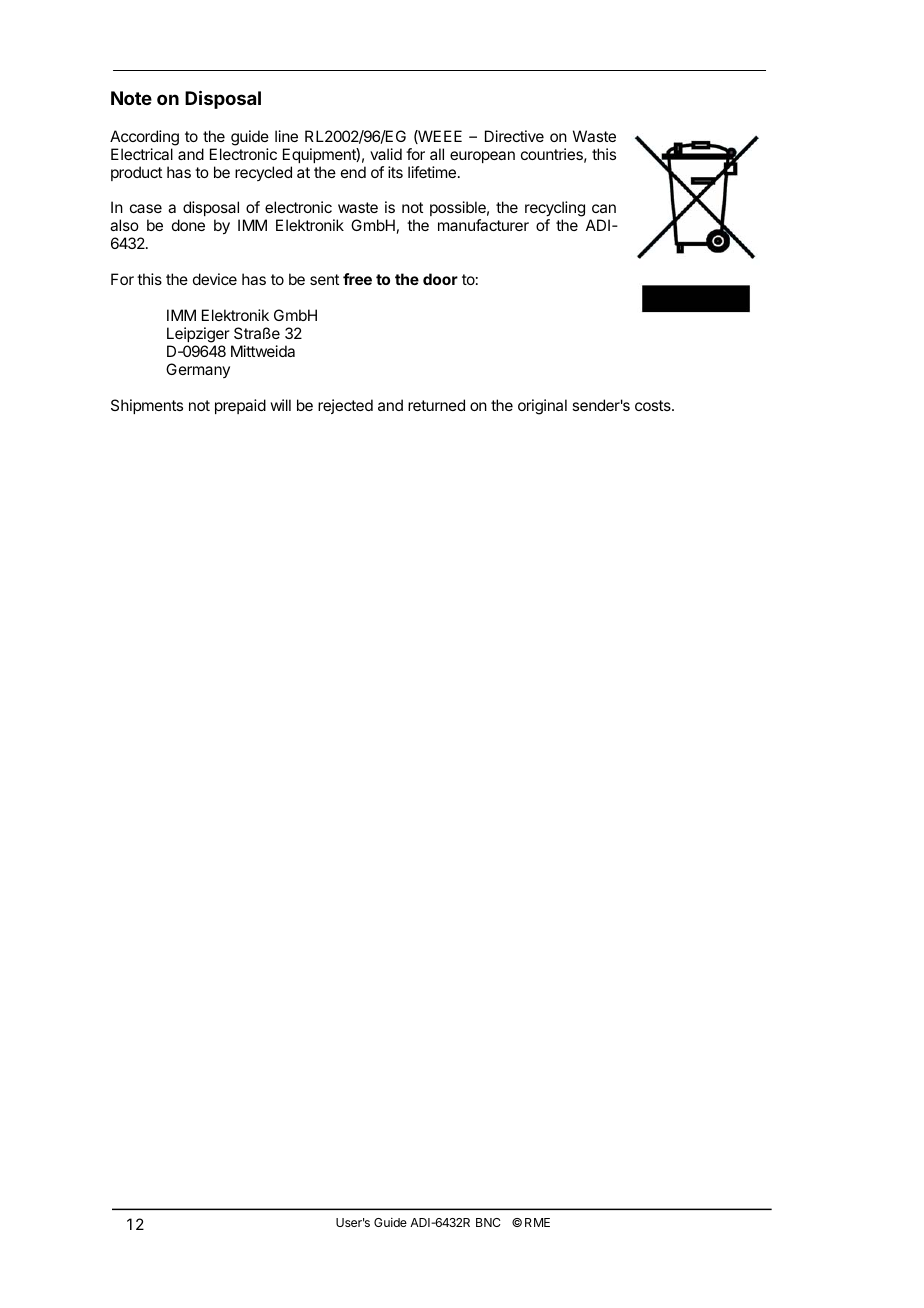 Image resolution: width=924 pixels, height=1308 pixels. What do you see at coordinates (240, 406) in the document?
I see `prepaid` at bounding box center [240, 406].
